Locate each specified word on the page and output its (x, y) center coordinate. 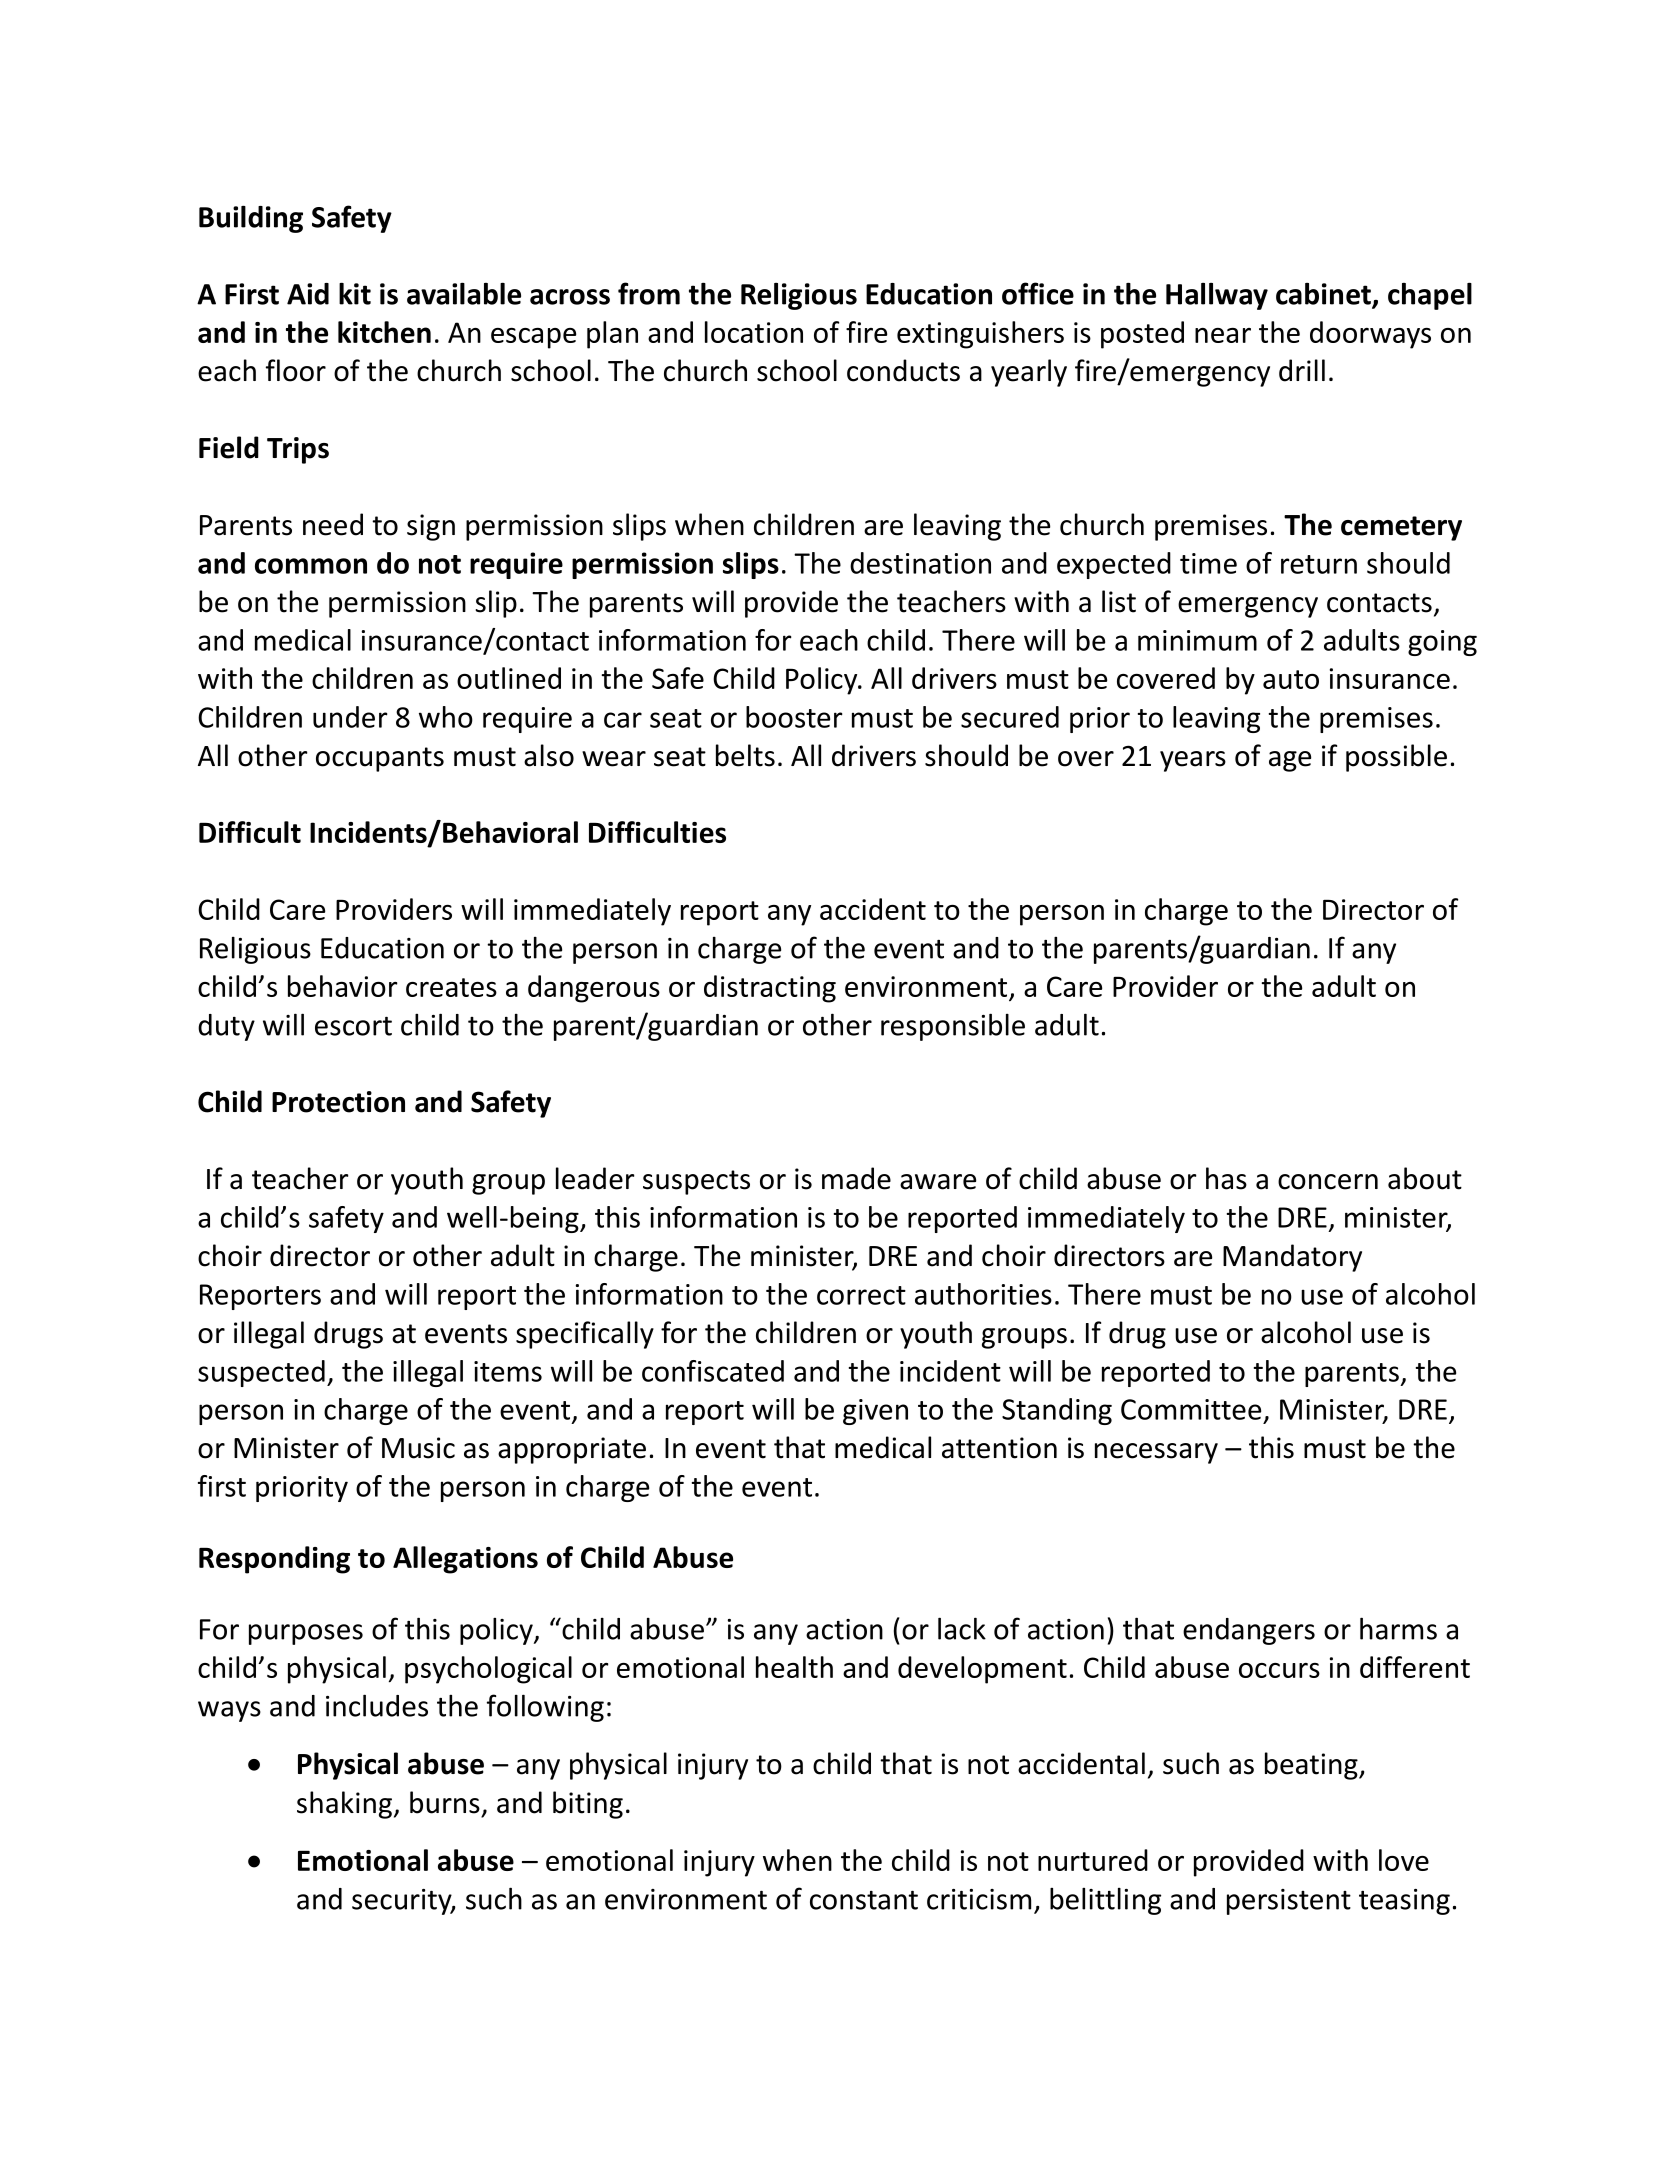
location (754, 332)
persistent (1289, 1902)
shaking (344, 1805)
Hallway (1217, 296)
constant (864, 1900)
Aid (308, 294)
